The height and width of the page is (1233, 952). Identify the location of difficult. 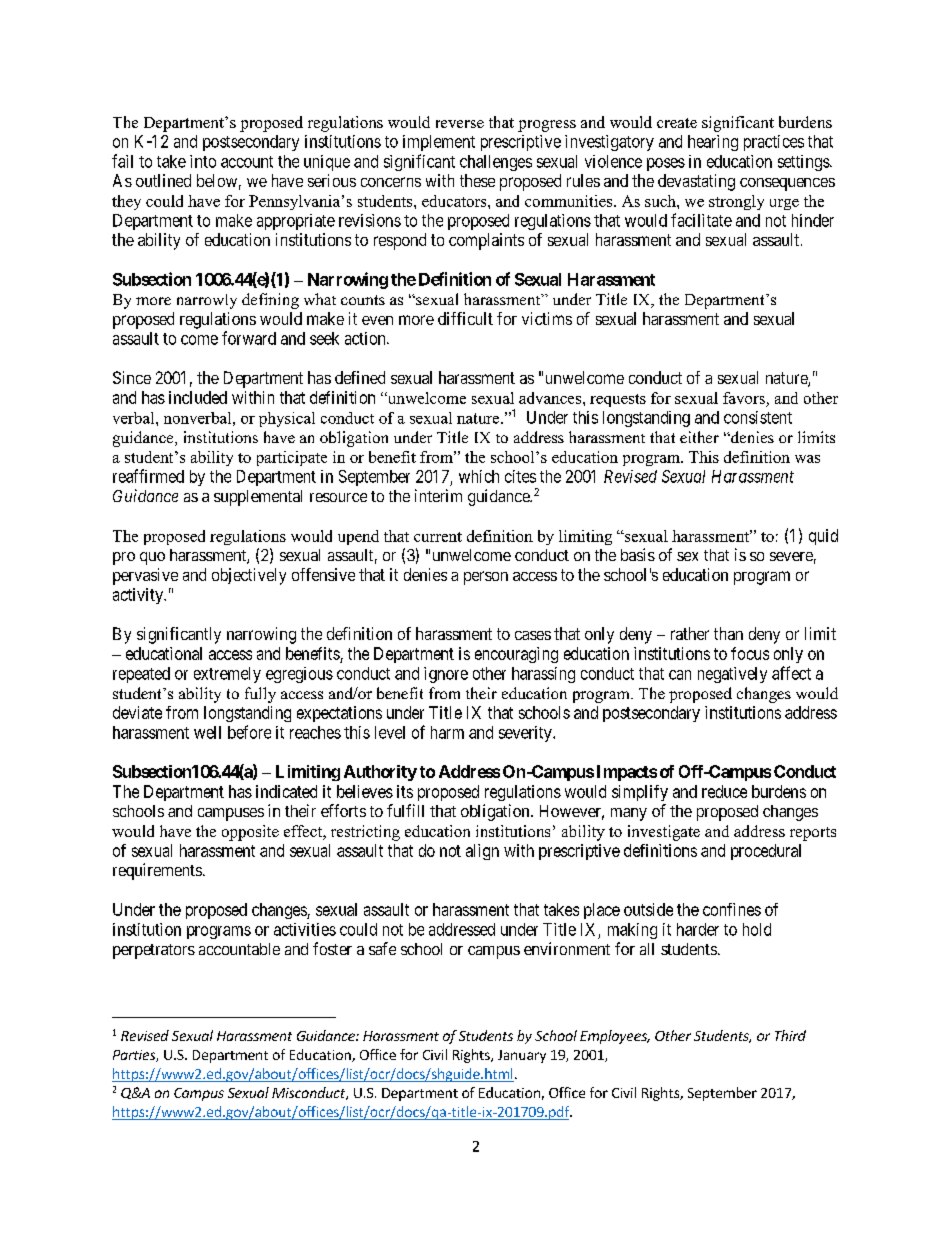
(465, 318).
